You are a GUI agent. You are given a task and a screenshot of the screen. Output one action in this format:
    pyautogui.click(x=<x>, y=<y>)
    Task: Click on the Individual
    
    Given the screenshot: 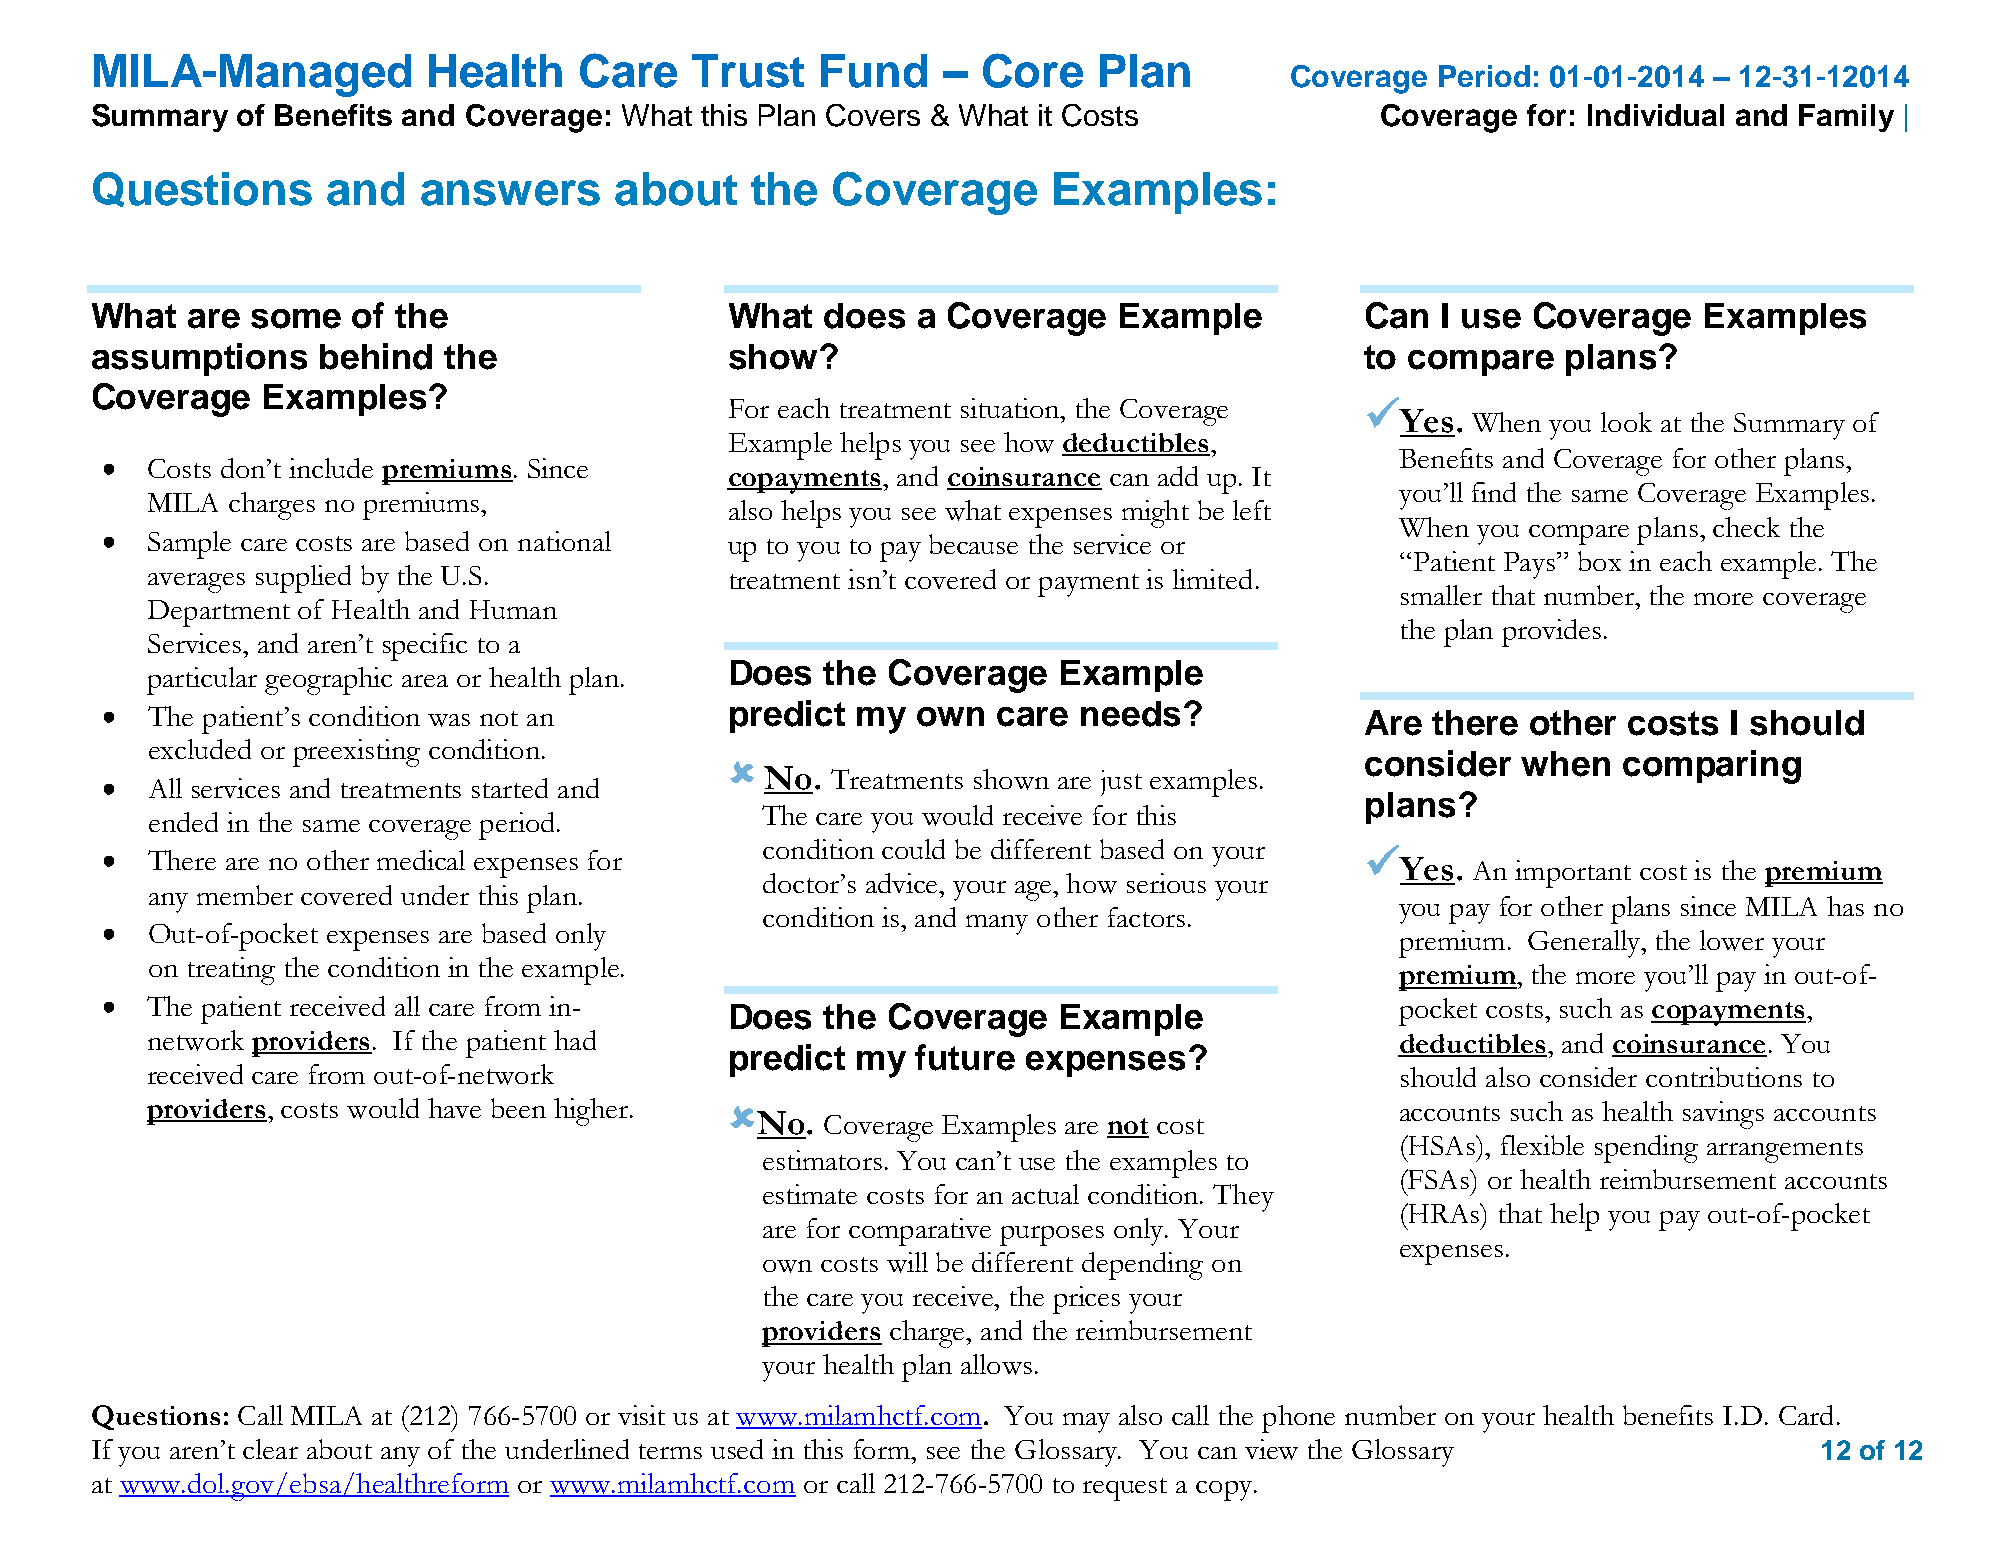 What is the action you would take?
    pyautogui.click(x=1656, y=115)
